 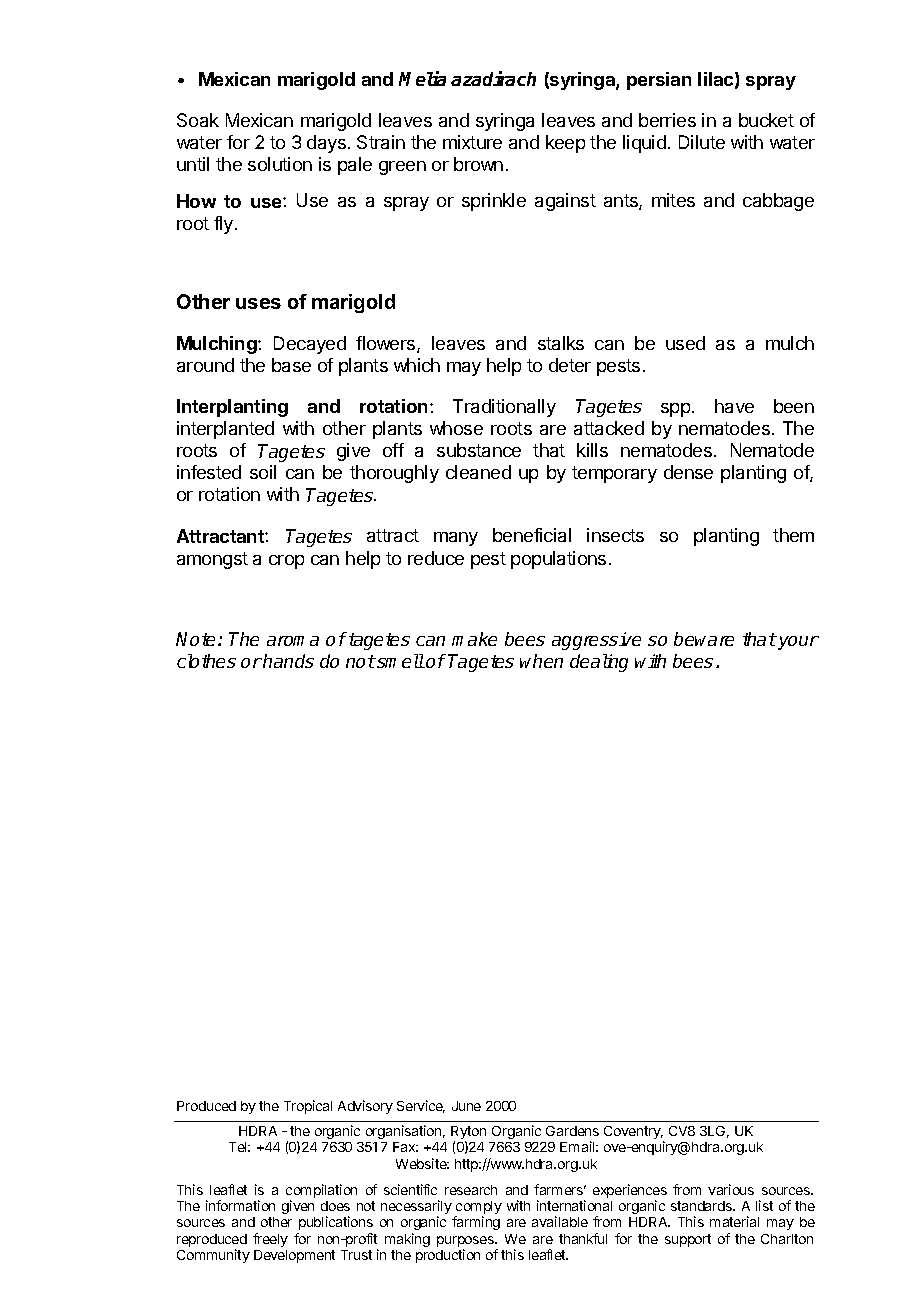 What do you see at coordinates (704, 639) in the page?
I see `beware` at bounding box center [704, 639].
